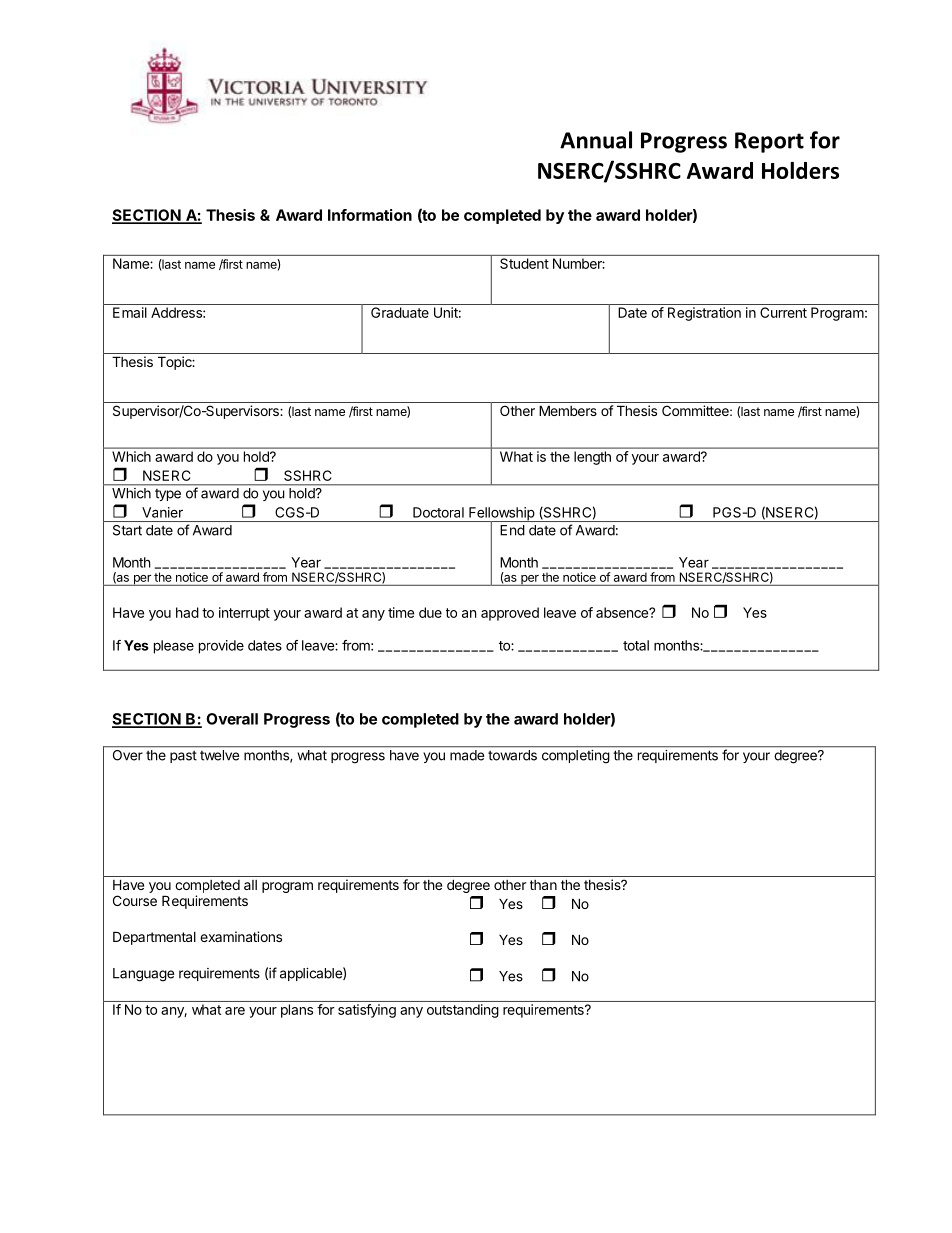  What do you see at coordinates (636, 645) in the document?
I see `total` at bounding box center [636, 645].
